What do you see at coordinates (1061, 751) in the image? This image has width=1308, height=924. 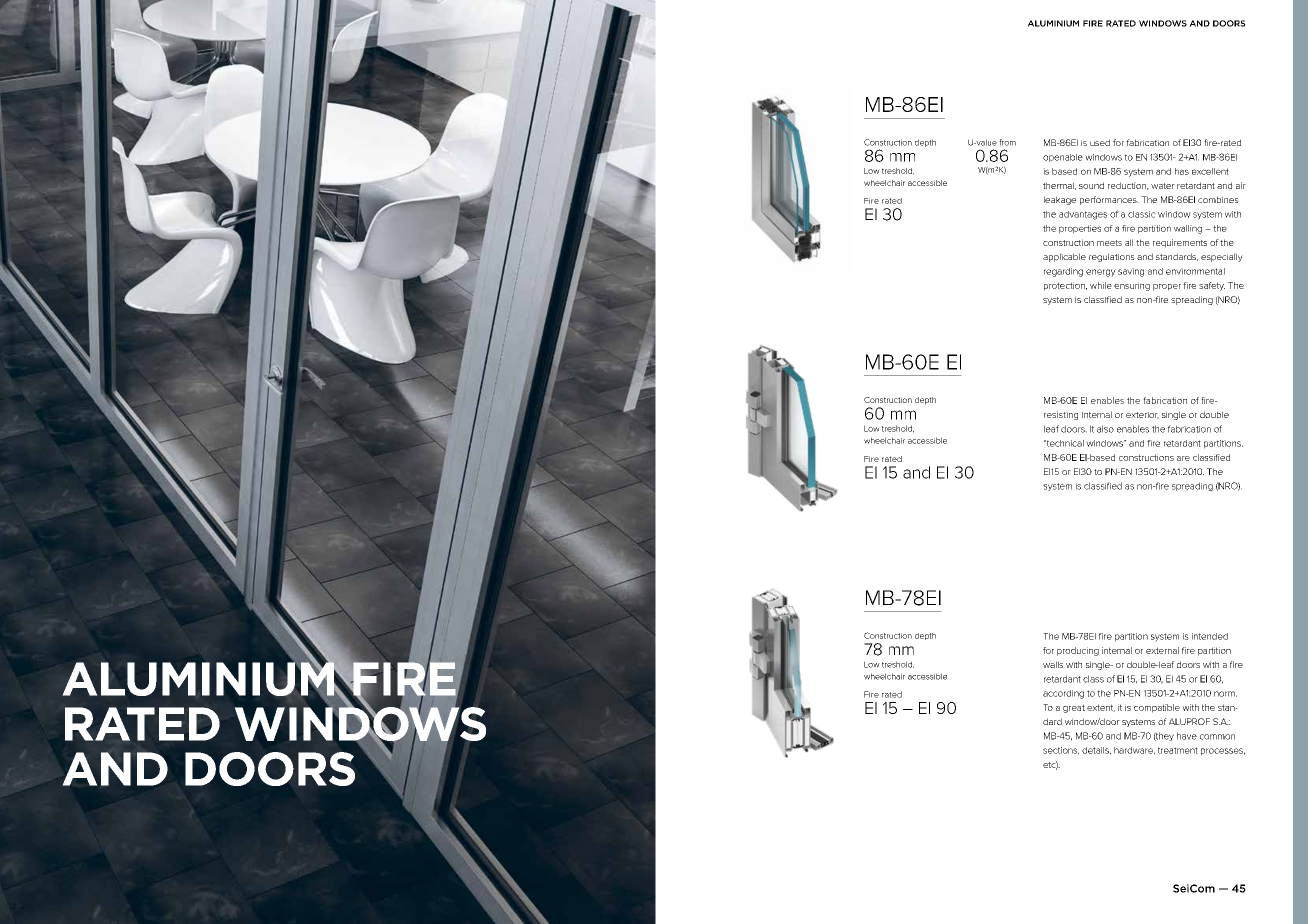 I see `sections` at bounding box center [1061, 751].
